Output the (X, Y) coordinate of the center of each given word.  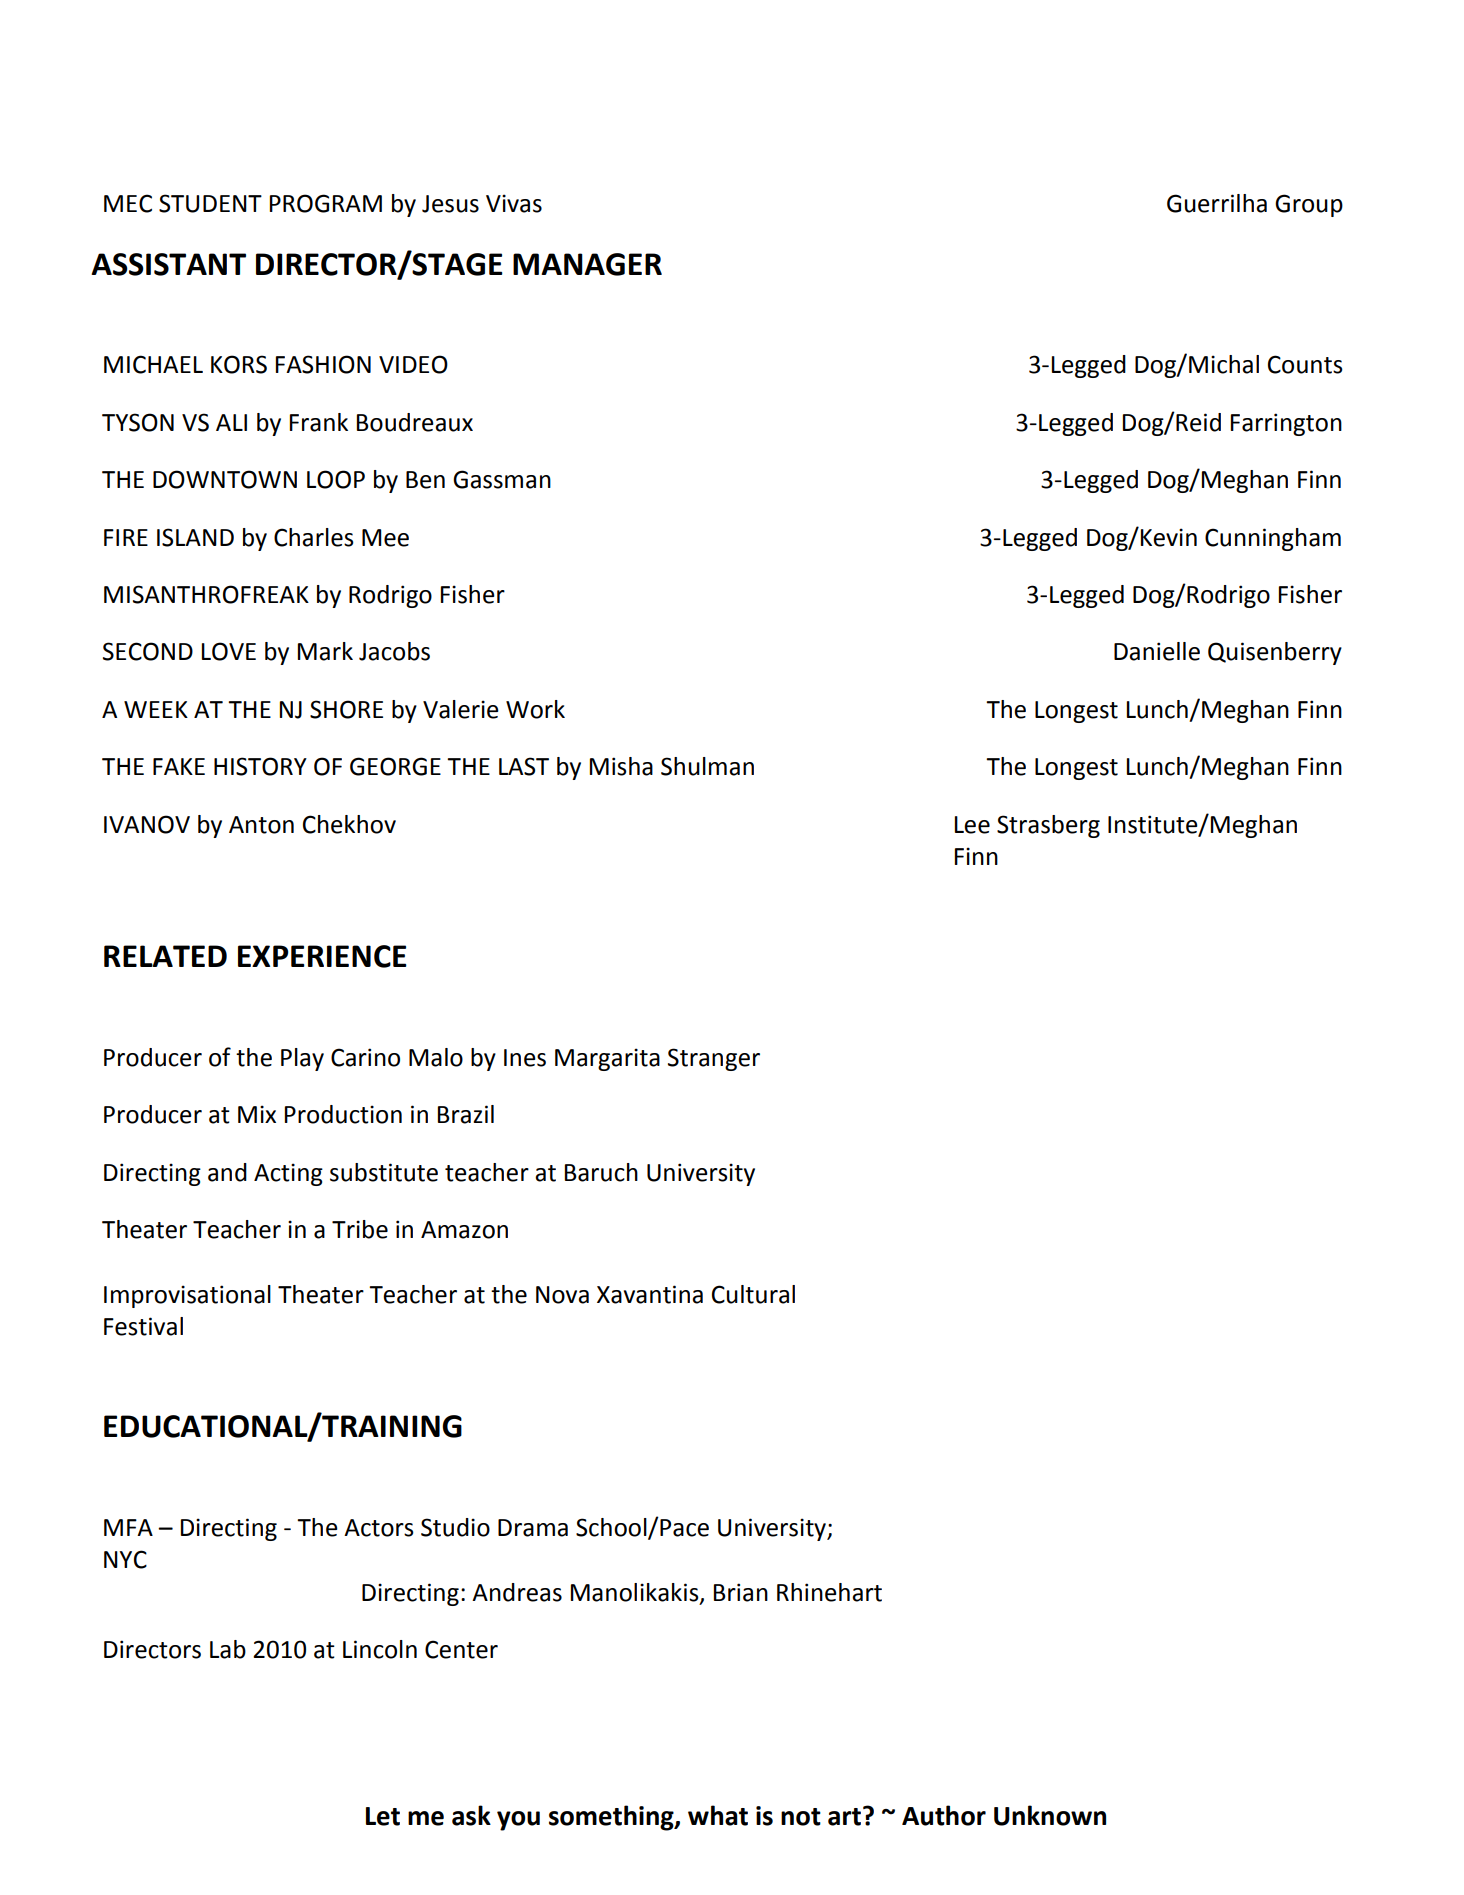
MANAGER (587, 264)
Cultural (753, 1294)
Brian (741, 1592)
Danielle (1157, 651)
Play (302, 1059)
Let (383, 1816)
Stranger (714, 1059)
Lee (972, 825)
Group (1309, 205)
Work (535, 709)
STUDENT (210, 203)
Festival (143, 1326)
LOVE (229, 651)
